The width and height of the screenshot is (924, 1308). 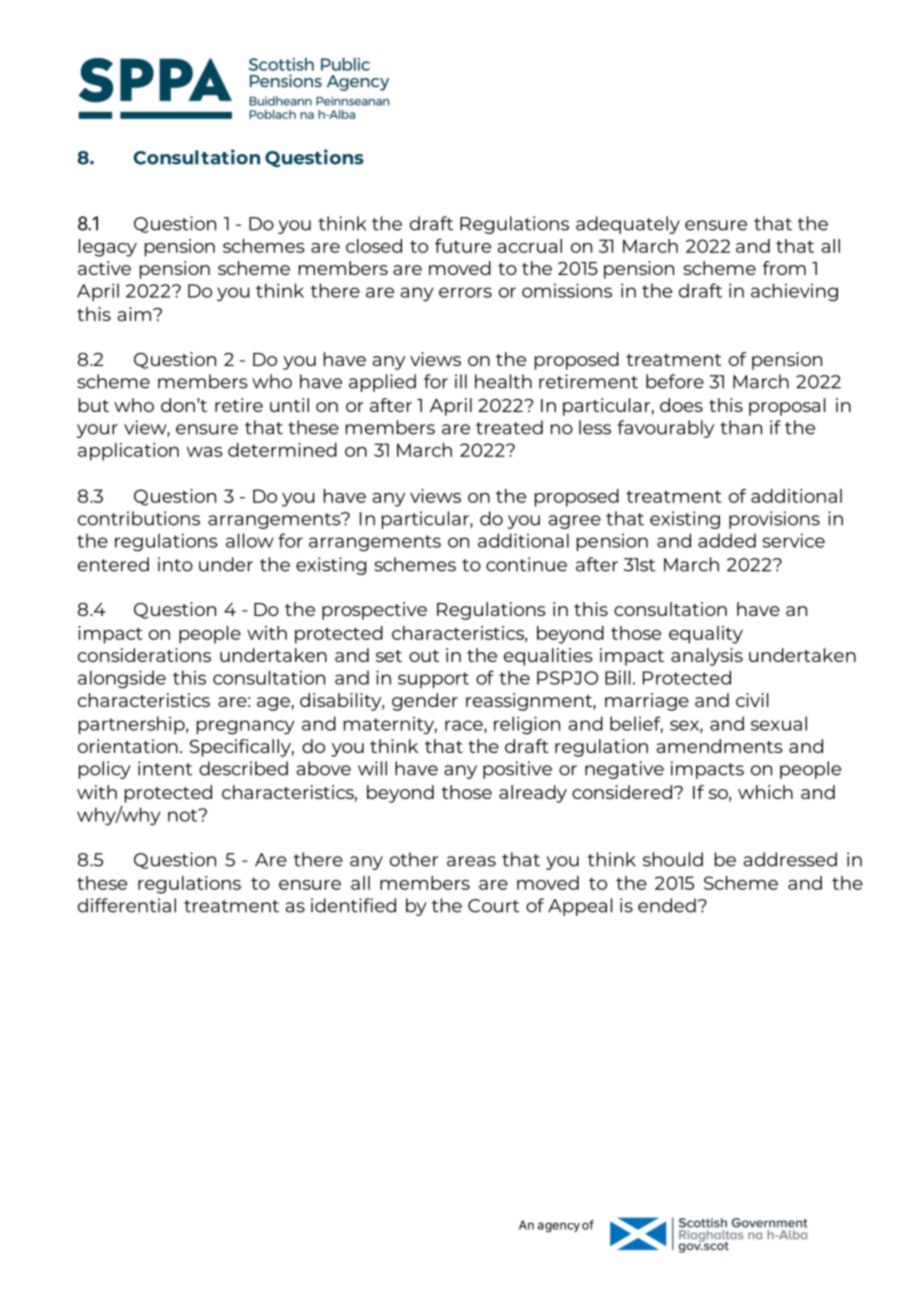 What do you see at coordinates (463, 246) in the screenshot?
I see `future` at bounding box center [463, 246].
